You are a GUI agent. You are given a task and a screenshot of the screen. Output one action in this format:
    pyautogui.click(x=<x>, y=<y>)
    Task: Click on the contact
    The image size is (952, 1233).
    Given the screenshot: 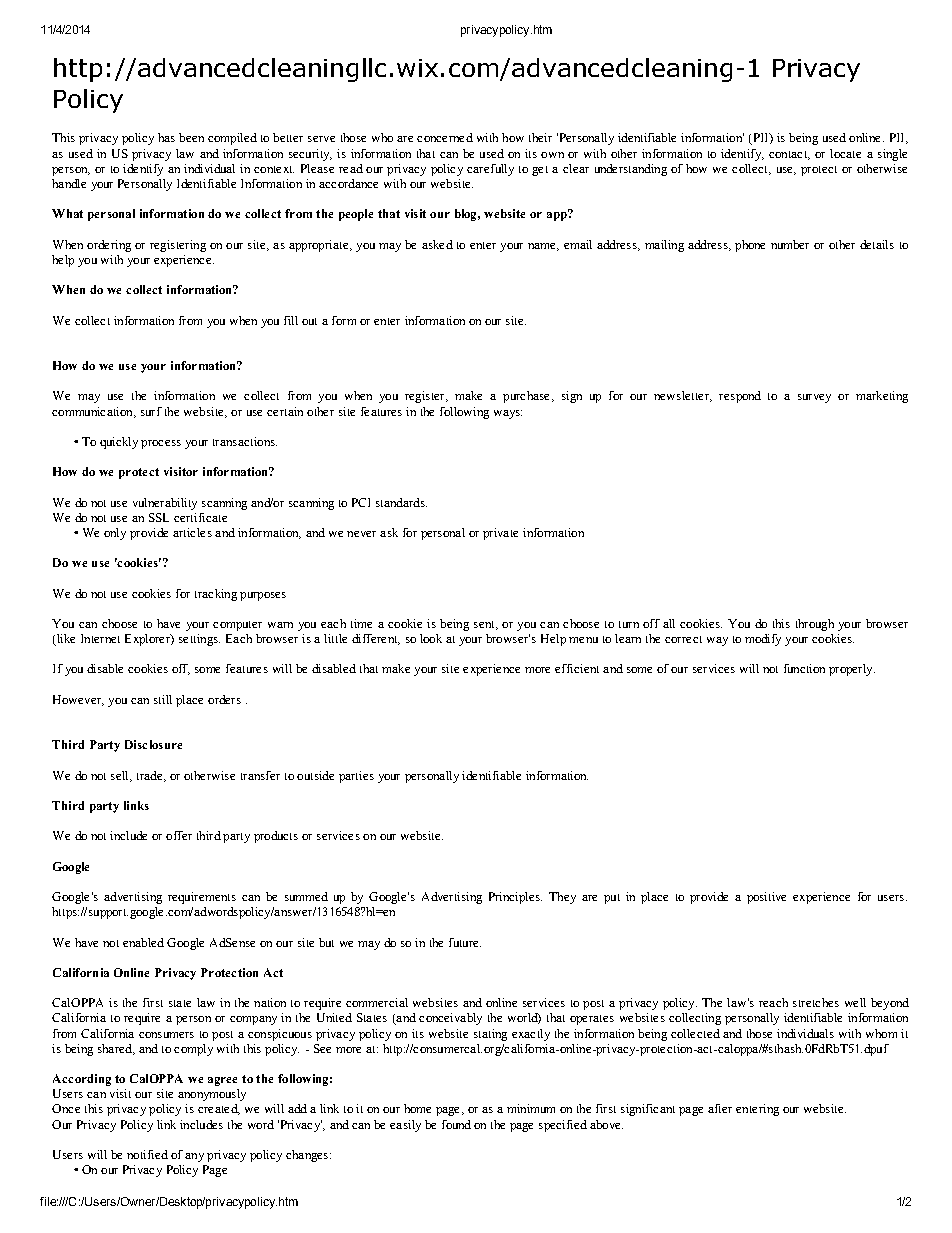 What is the action you would take?
    pyautogui.click(x=789, y=155)
